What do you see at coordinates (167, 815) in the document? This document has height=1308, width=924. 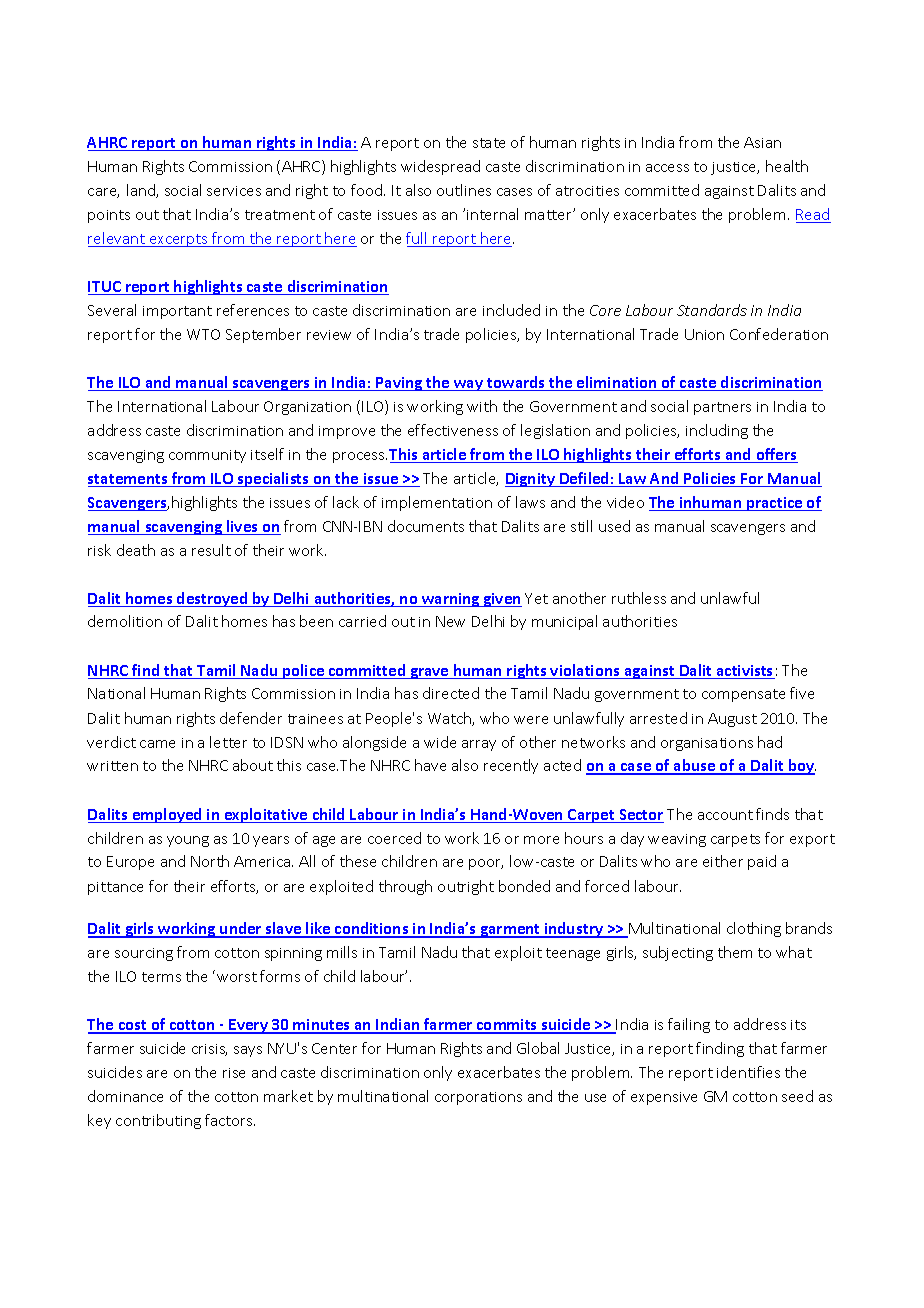 I see `employed` at bounding box center [167, 815].
